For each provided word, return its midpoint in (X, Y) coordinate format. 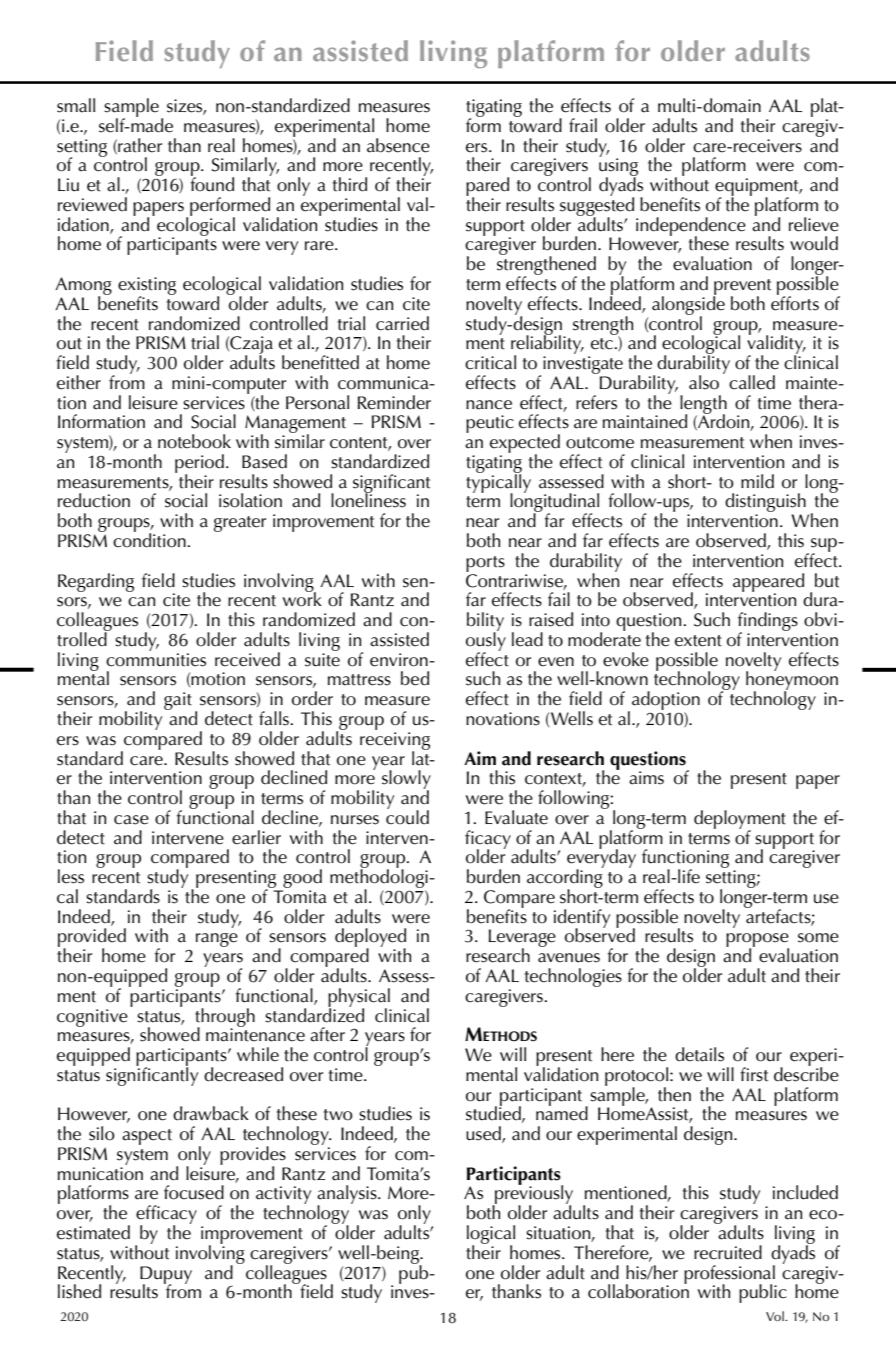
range (217, 940)
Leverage (522, 939)
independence (691, 227)
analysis (348, 1196)
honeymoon (792, 681)
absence (398, 145)
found (212, 183)
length (703, 405)
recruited (728, 1252)
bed (415, 678)
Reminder (394, 402)
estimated (93, 1232)
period (199, 464)
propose (757, 941)
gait (178, 701)
